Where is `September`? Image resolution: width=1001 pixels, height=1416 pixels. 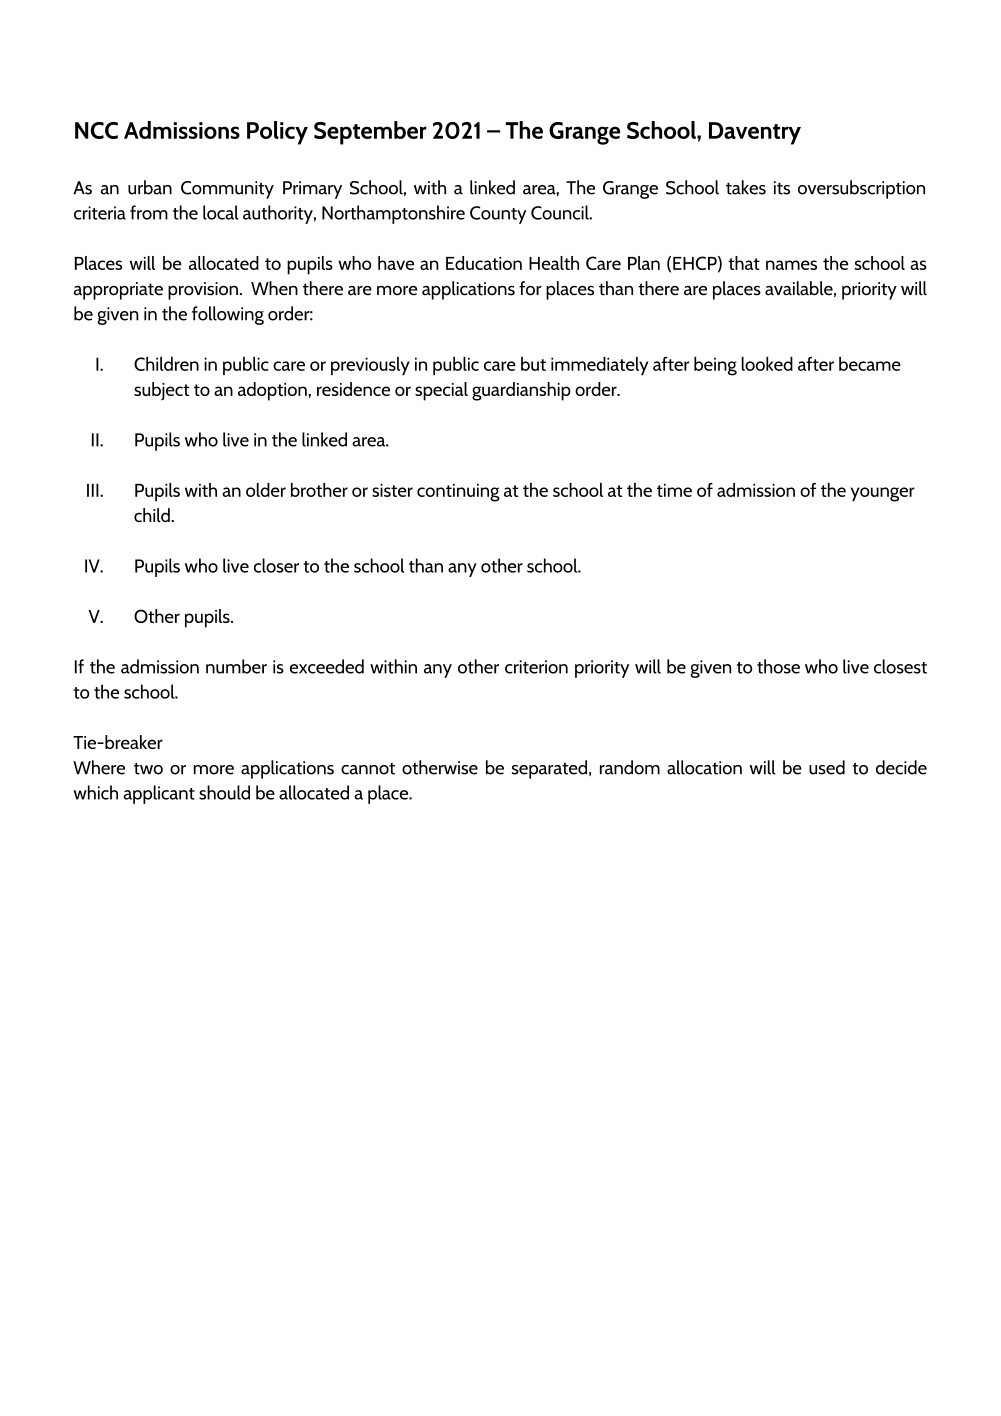
September is located at coordinates (370, 133).
